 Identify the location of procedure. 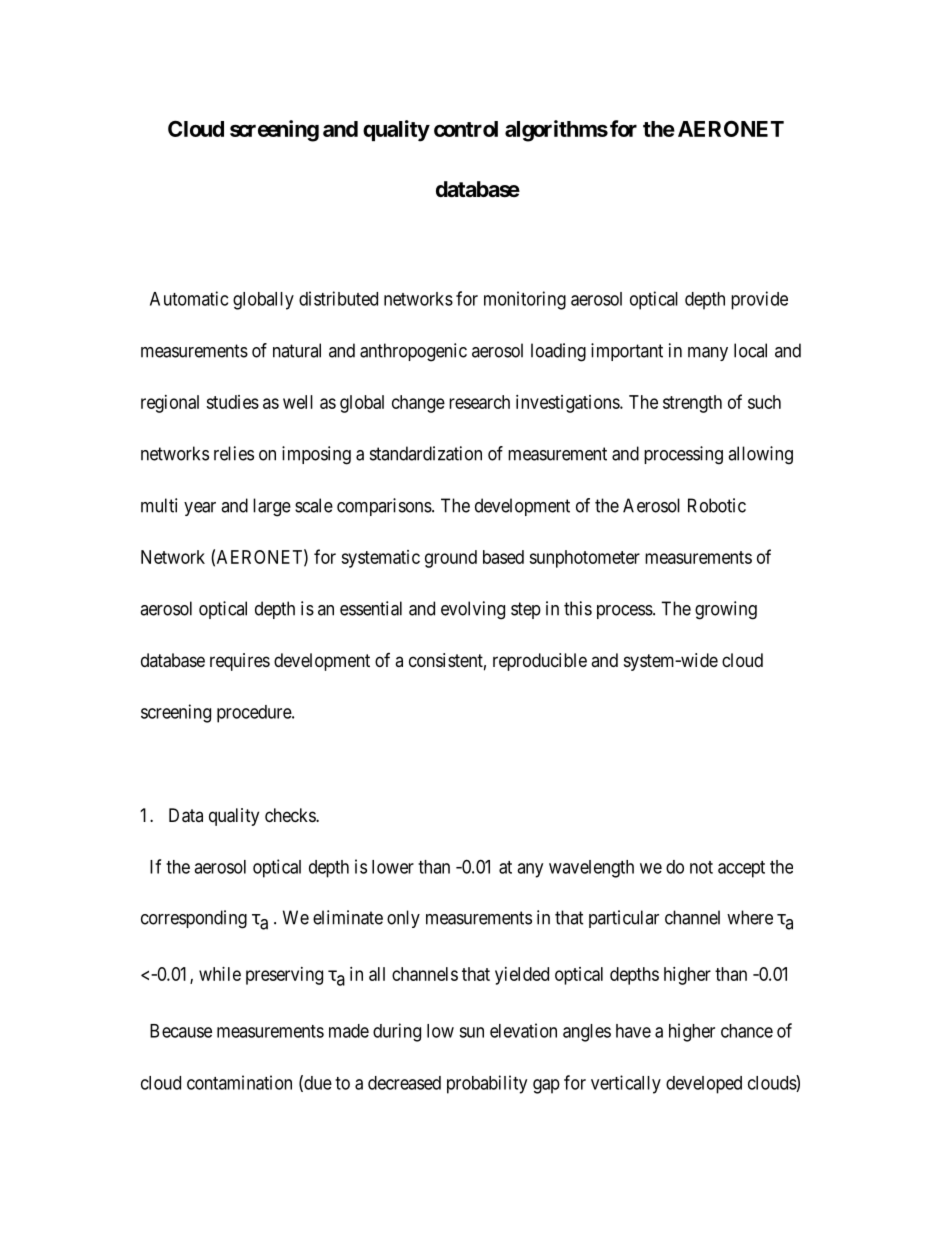
(255, 714).
